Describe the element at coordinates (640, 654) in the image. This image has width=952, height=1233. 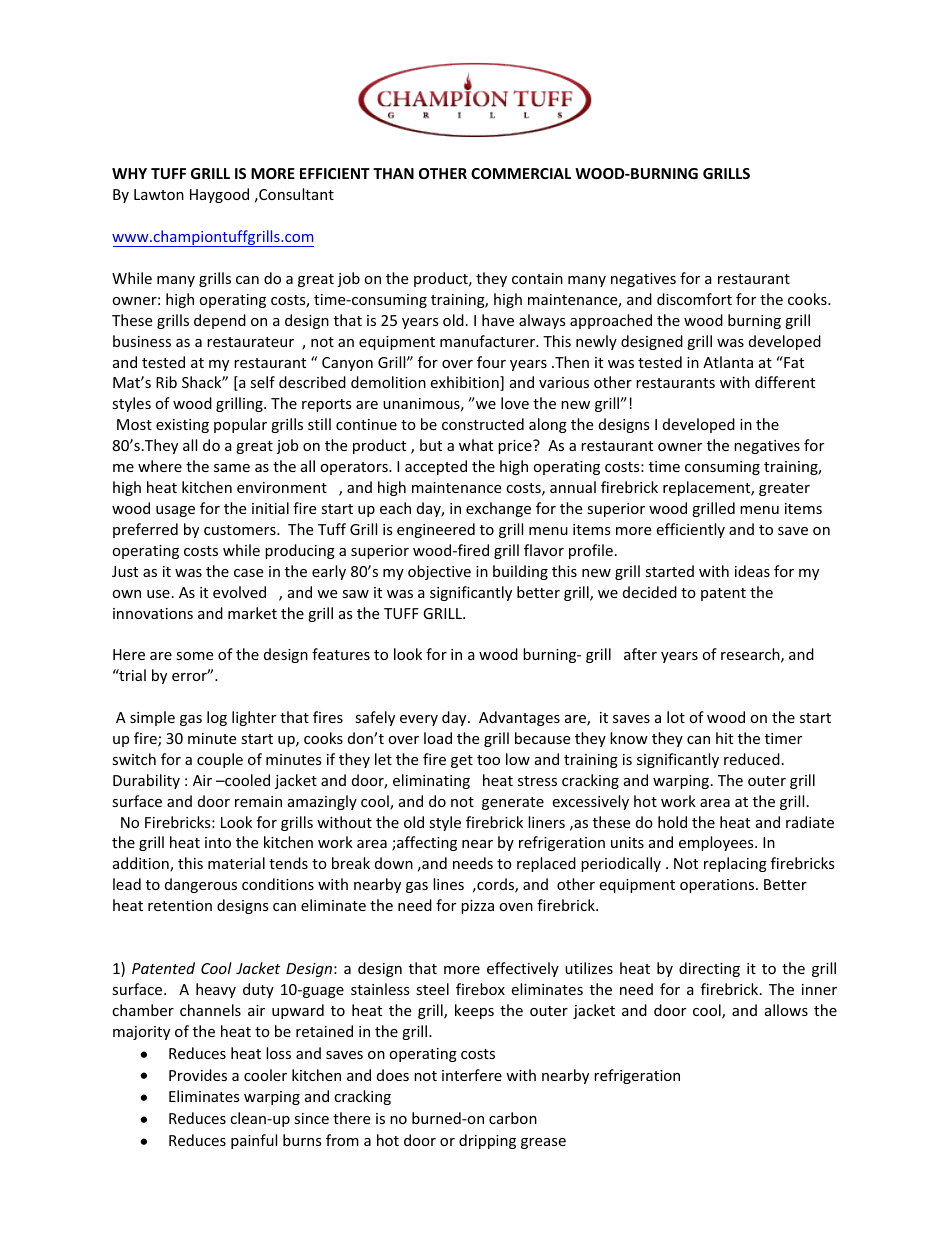
I see `after` at that location.
